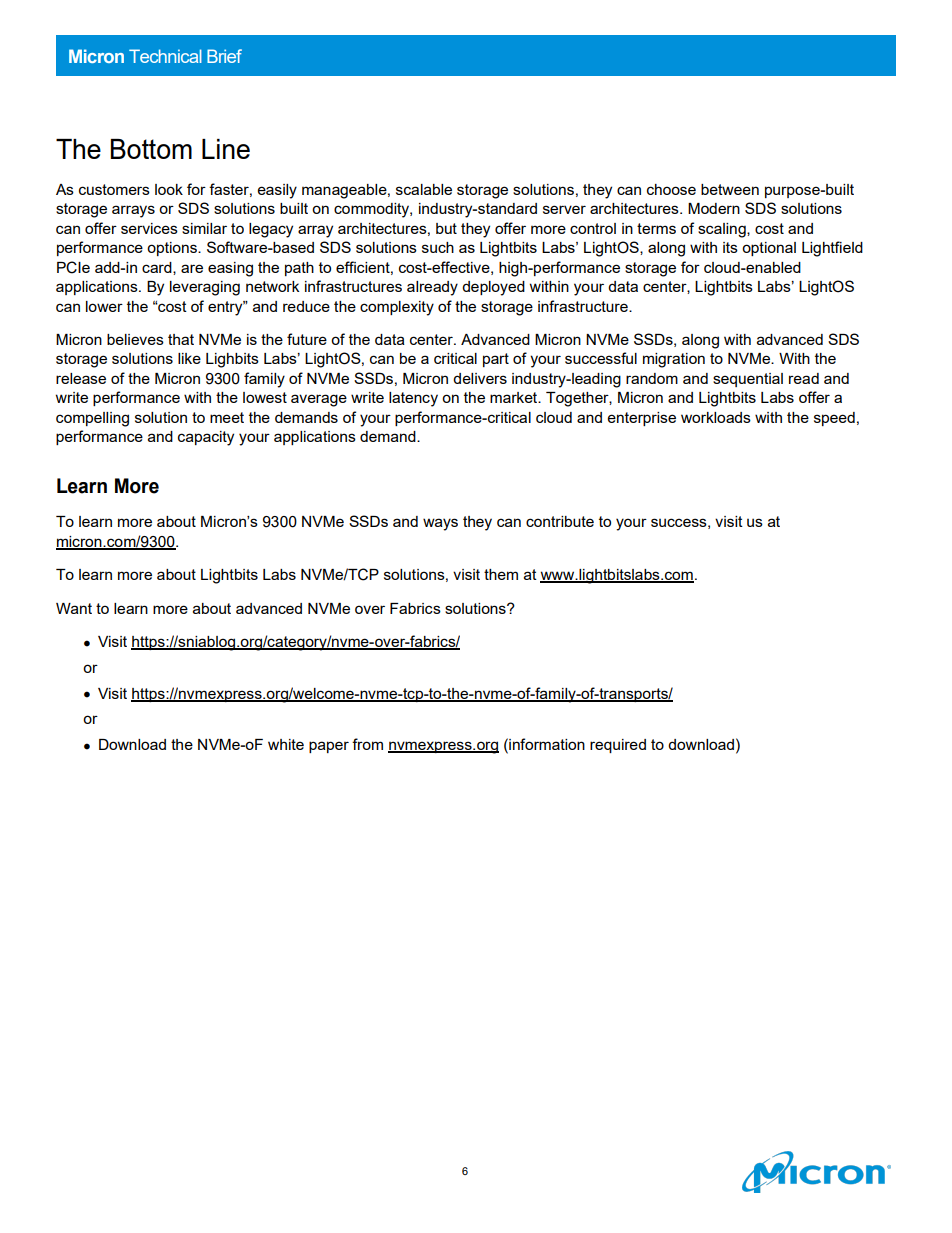 The image size is (952, 1233). Describe the element at coordinates (165, 56) in the page. I see `Technical` at that location.
